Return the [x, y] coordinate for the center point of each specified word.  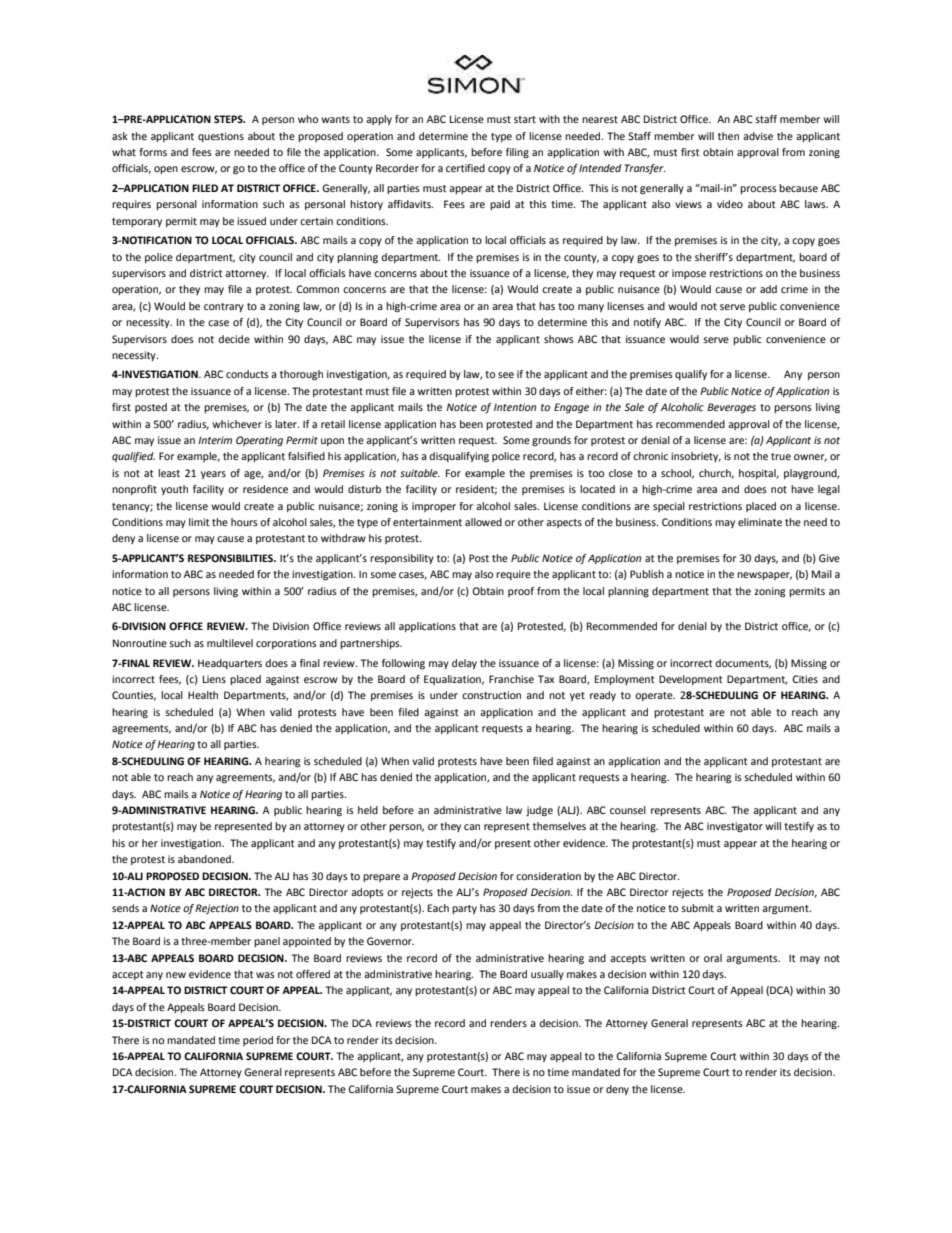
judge [539, 811]
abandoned [205, 859]
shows [559, 339]
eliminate [760, 522]
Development [691, 680]
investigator [735, 827]
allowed [483, 522]
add [768, 289]
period [258, 1041]
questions [221, 137]
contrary [224, 307]
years [213, 475]
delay [464, 664]
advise [758, 136]
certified [465, 168]
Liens [214, 679]
